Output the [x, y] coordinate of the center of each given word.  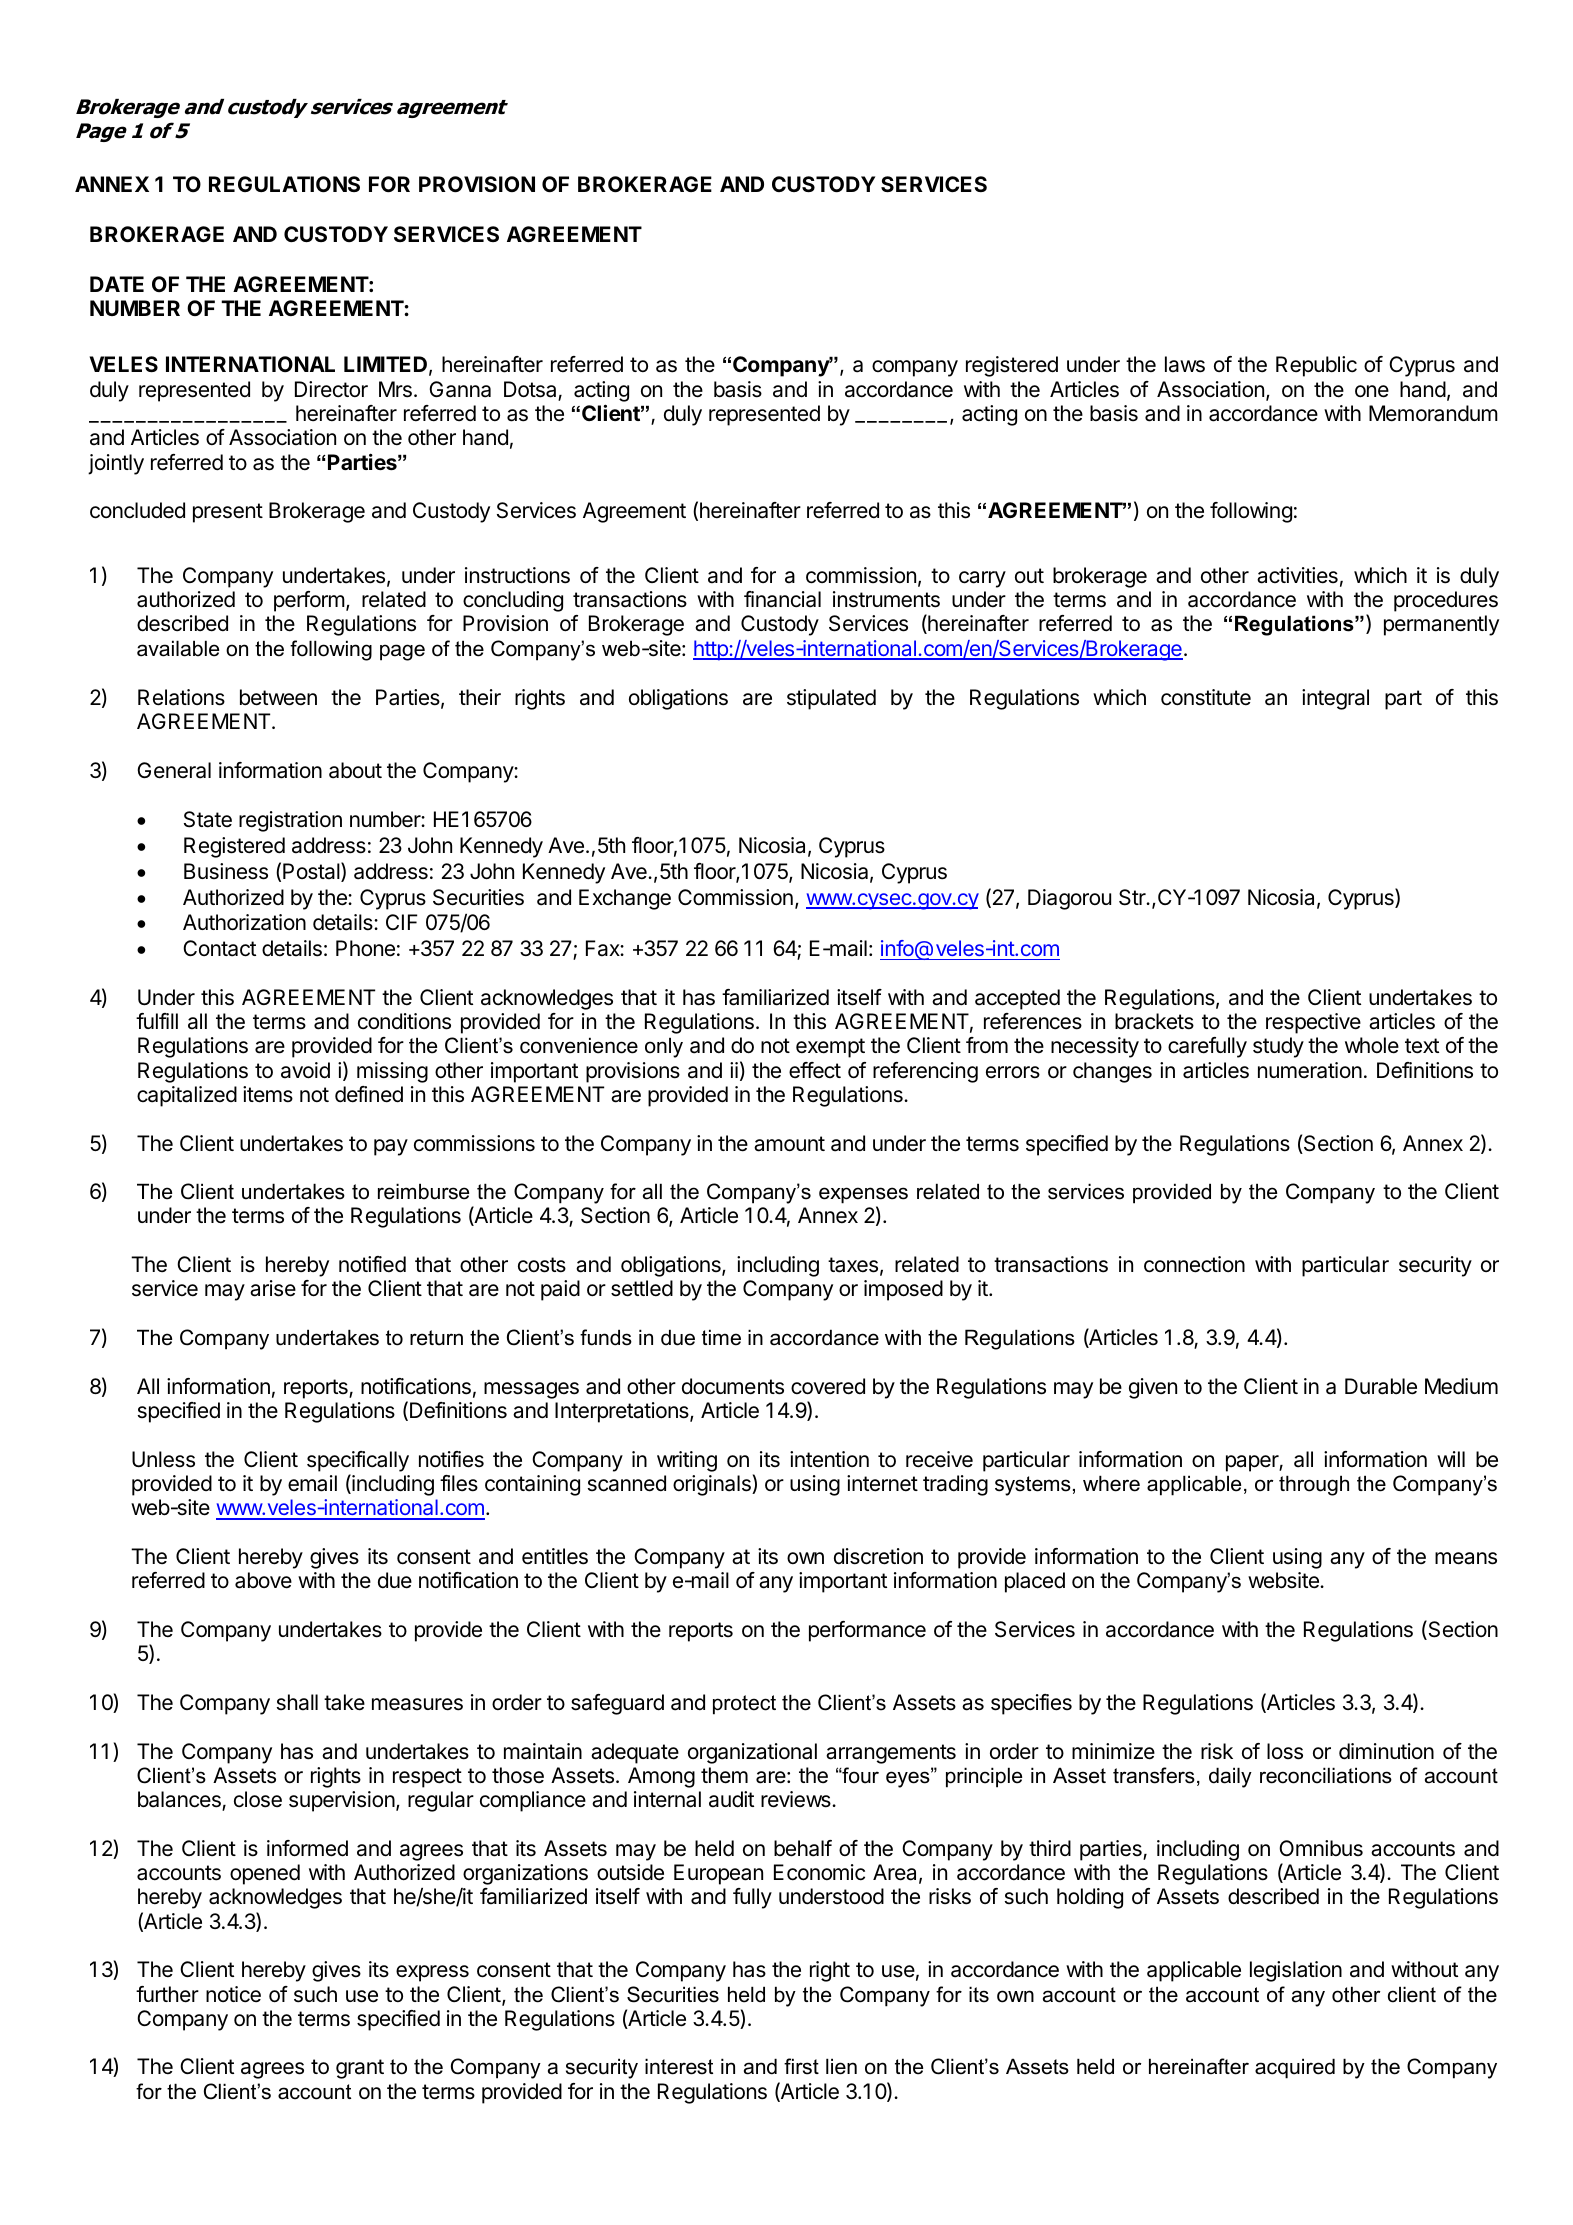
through [1314, 1485]
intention [829, 1459]
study [1278, 1047]
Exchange [625, 899]
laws [1185, 364]
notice [233, 1994]
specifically [358, 1461]
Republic [1316, 366]
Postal [312, 872]
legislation [1296, 1971]
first [801, 2066]
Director [331, 389]
